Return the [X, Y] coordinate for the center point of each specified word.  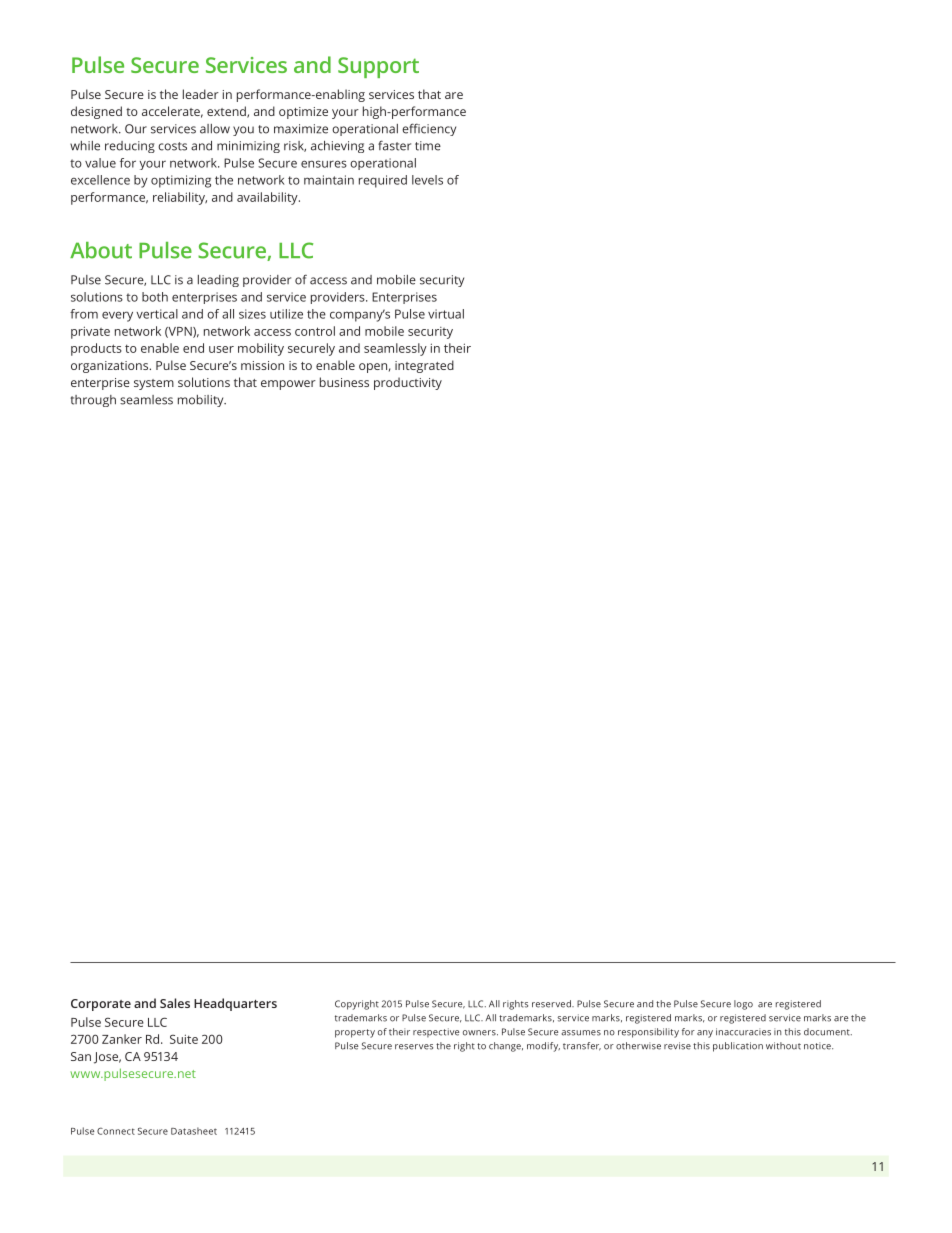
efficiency [429, 129]
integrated [424, 366]
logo [743, 1005]
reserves [414, 1047]
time [428, 146]
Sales [175, 1003]
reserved [552, 1004]
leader [201, 94]
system [154, 384]
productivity [408, 383]
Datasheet [194, 1131]
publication [738, 1047]
